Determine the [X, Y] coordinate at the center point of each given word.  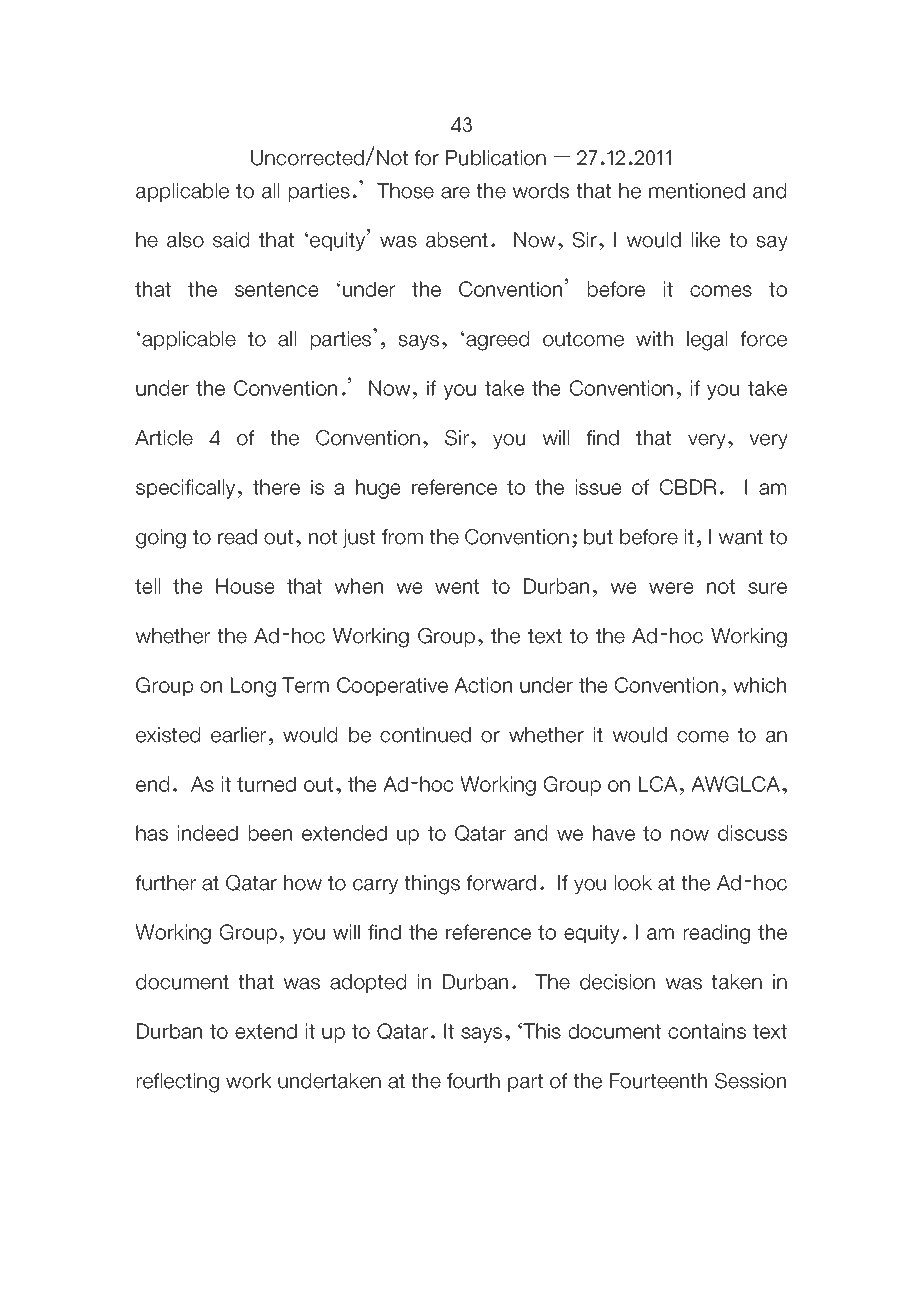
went [457, 586]
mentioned [697, 191]
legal [707, 341]
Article [164, 438]
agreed [496, 340]
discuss [752, 833]
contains [707, 1031]
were [671, 588]
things [432, 885]
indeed [208, 833]
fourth [473, 1081]
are [455, 193]
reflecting [178, 1083]
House [245, 586]
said [231, 240]
